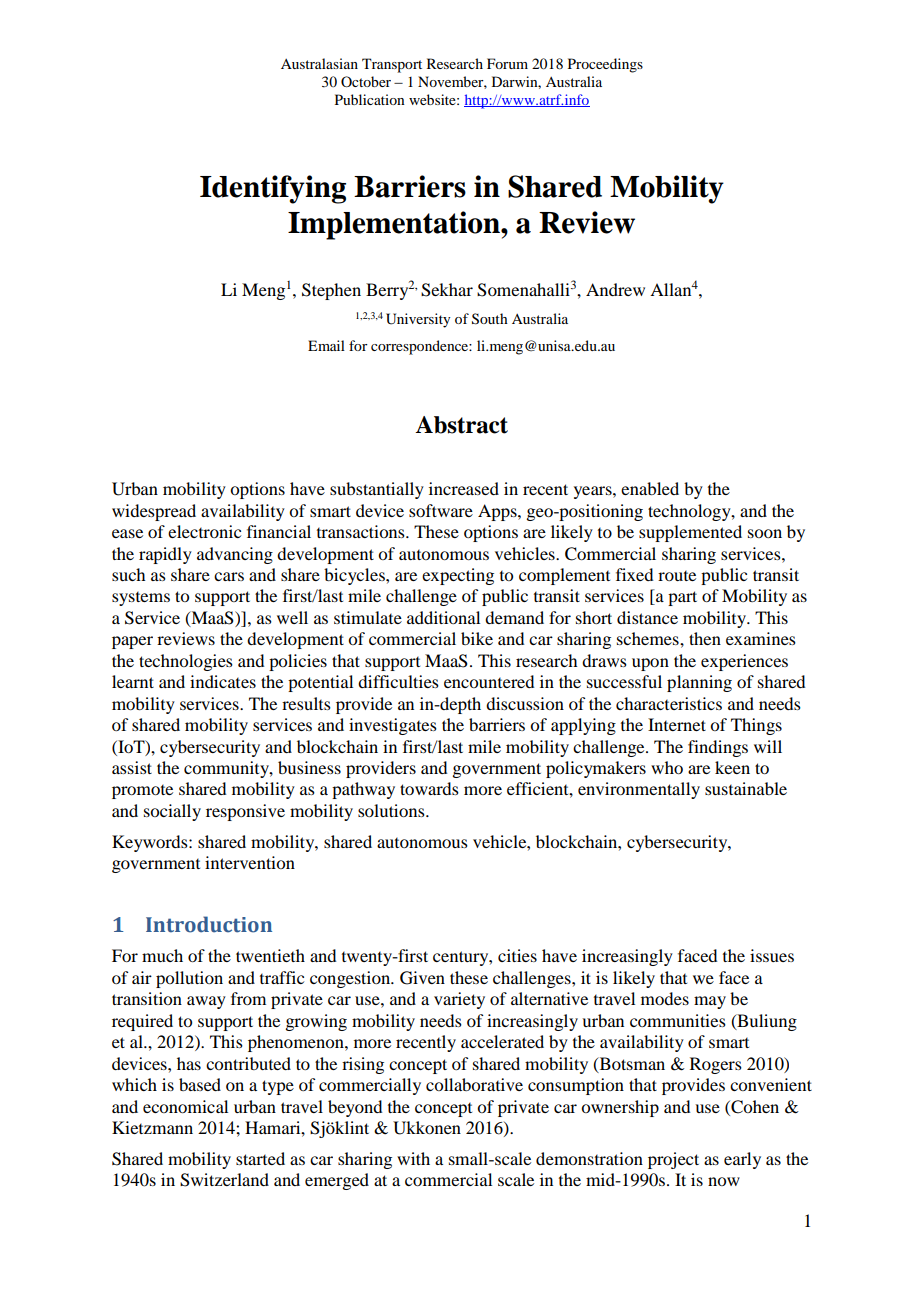 The height and width of the screenshot is (1308, 924). What do you see at coordinates (392, 65) in the screenshot?
I see `Transport` at bounding box center [392, 65].
